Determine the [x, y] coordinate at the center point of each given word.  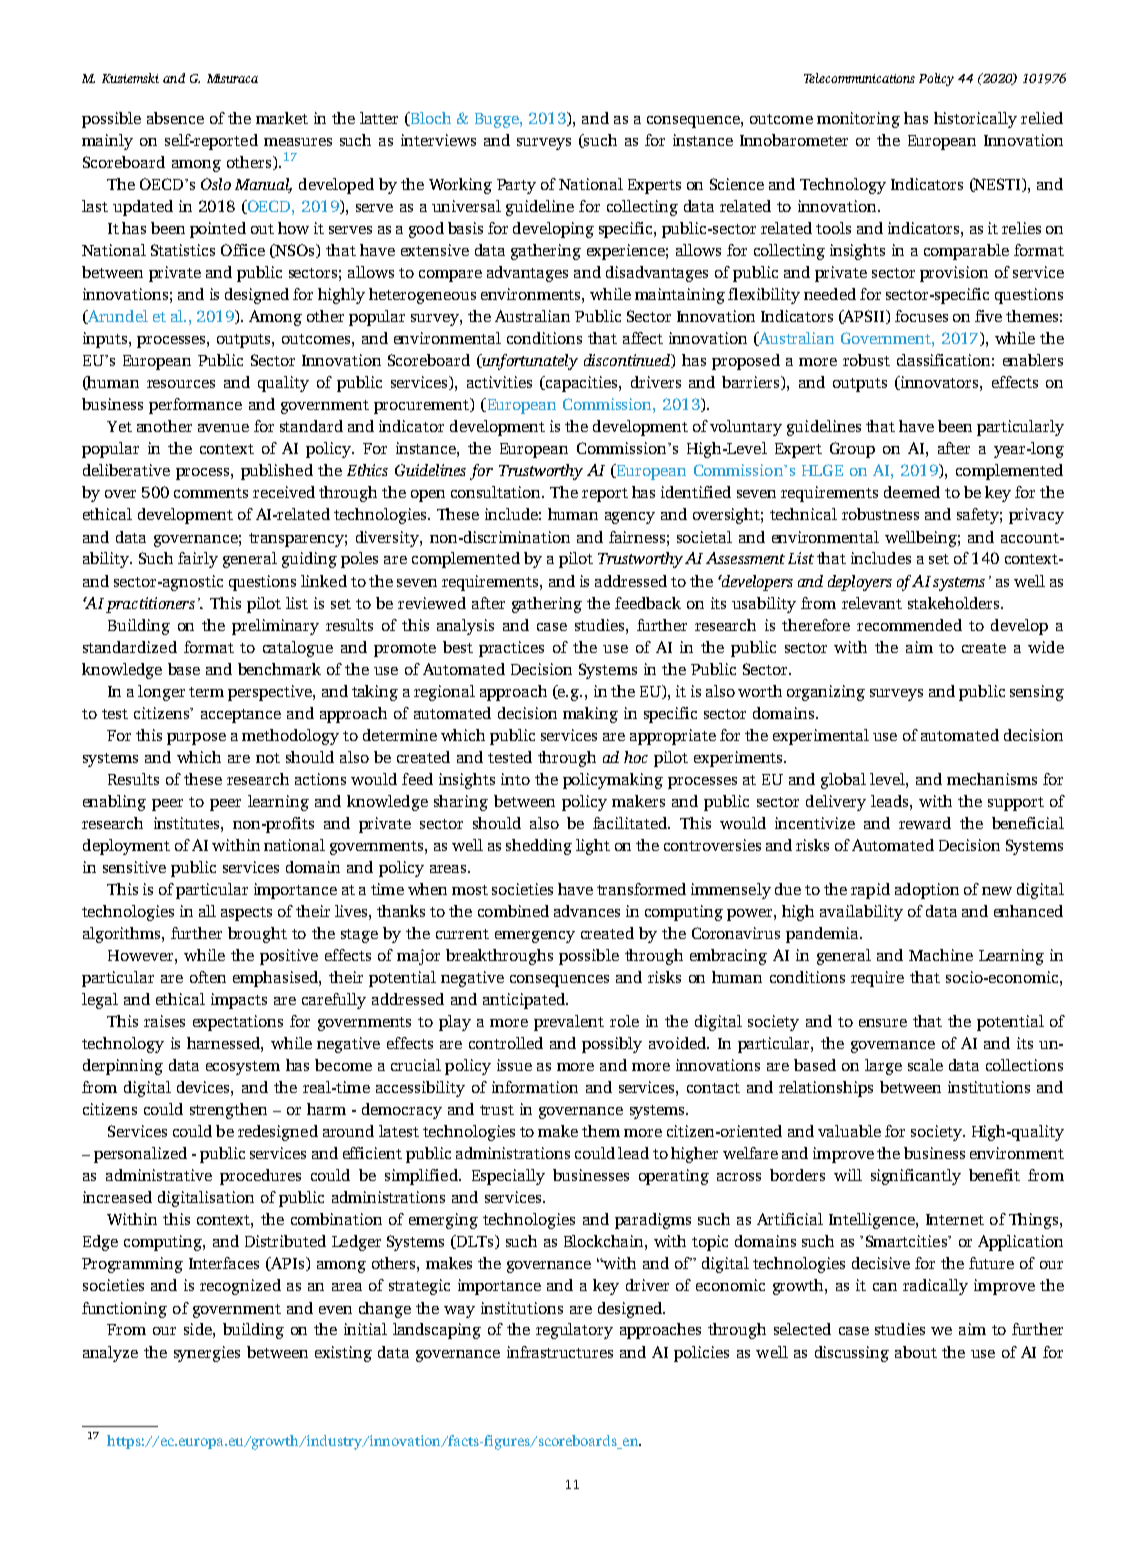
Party [516, 186]
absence [175, 118]
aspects [246, 914]
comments [211, 493]
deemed [912, 492]
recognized [240, 1287]
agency [630, 518]
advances [587, 911]
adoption [927, 891]
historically [975, 120]
